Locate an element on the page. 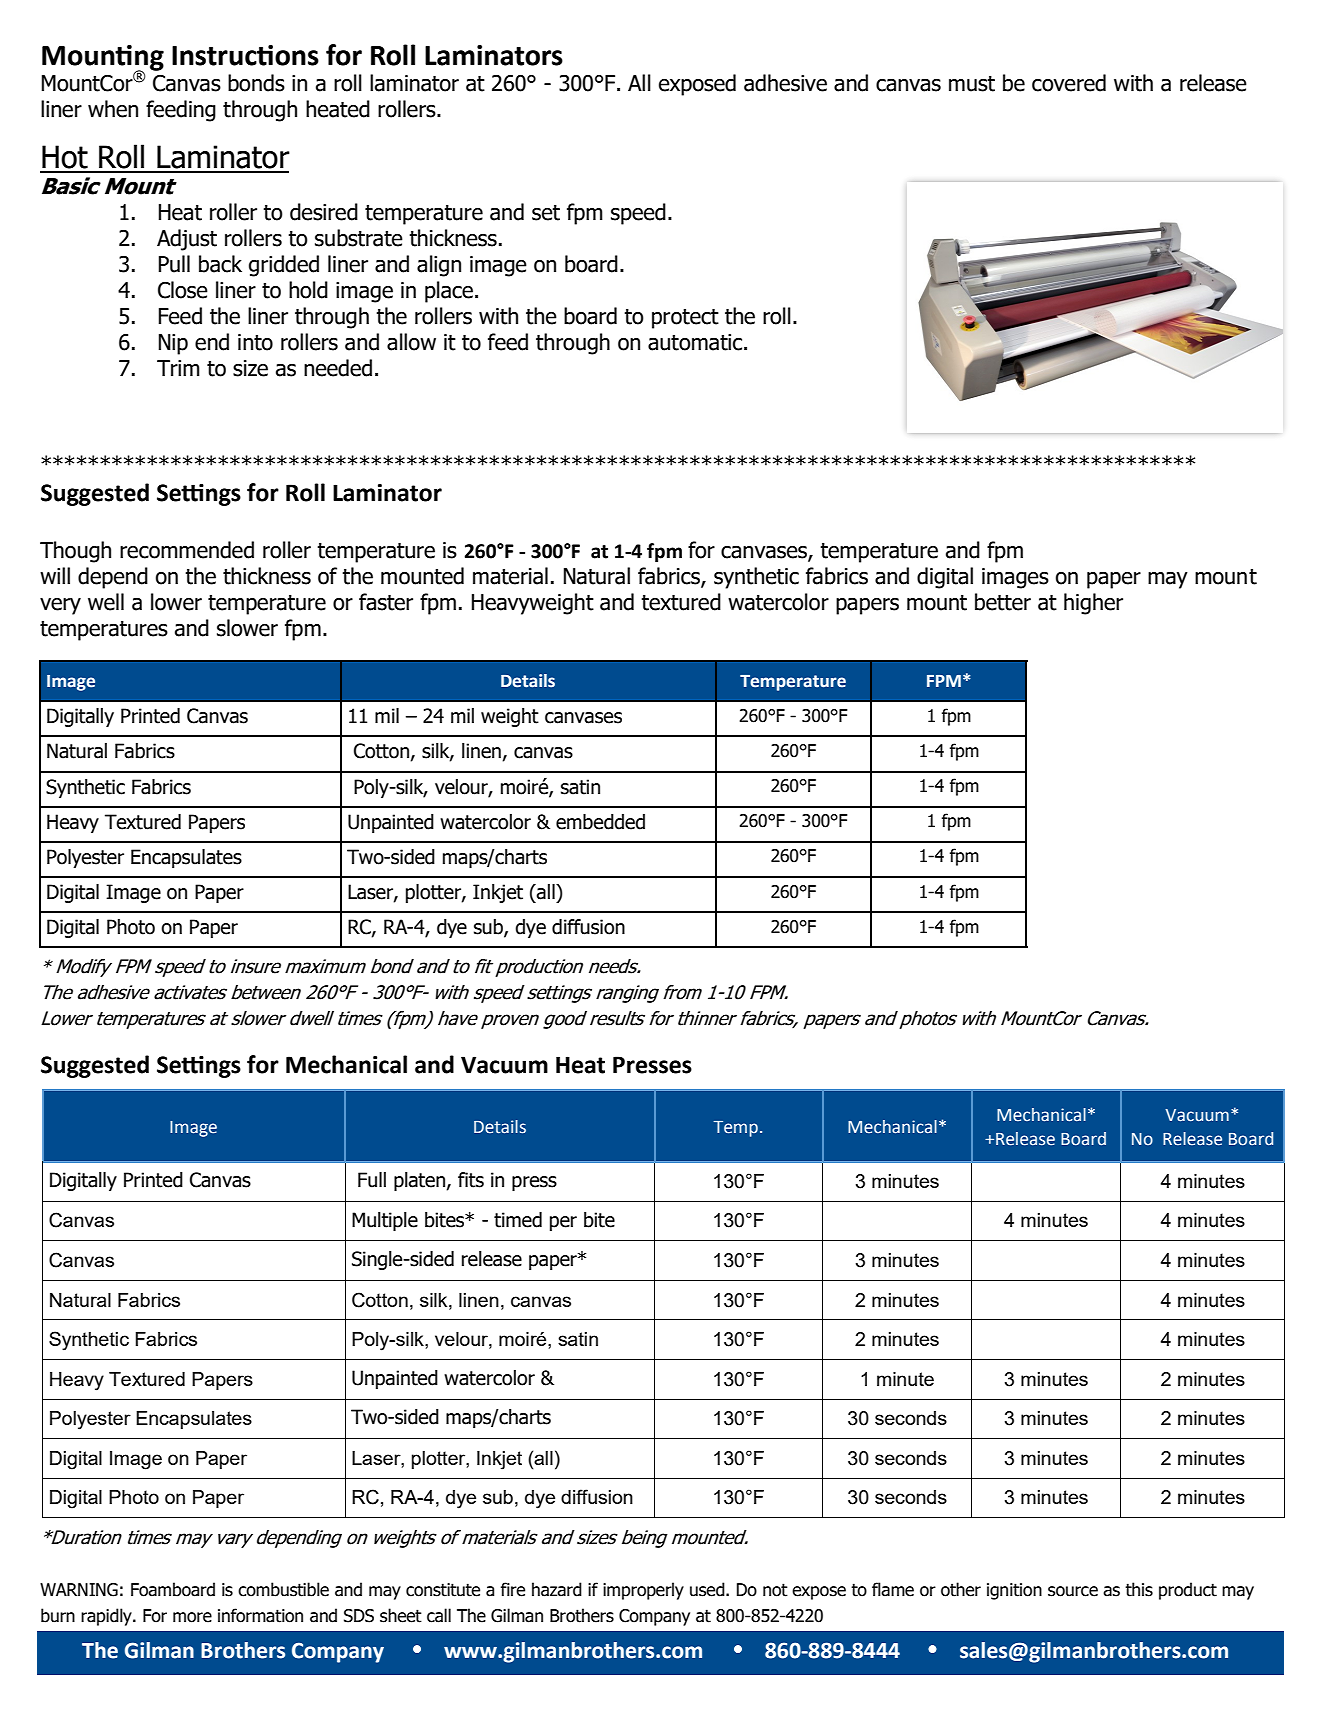  hazard is located at coordinates (557, 1589).
